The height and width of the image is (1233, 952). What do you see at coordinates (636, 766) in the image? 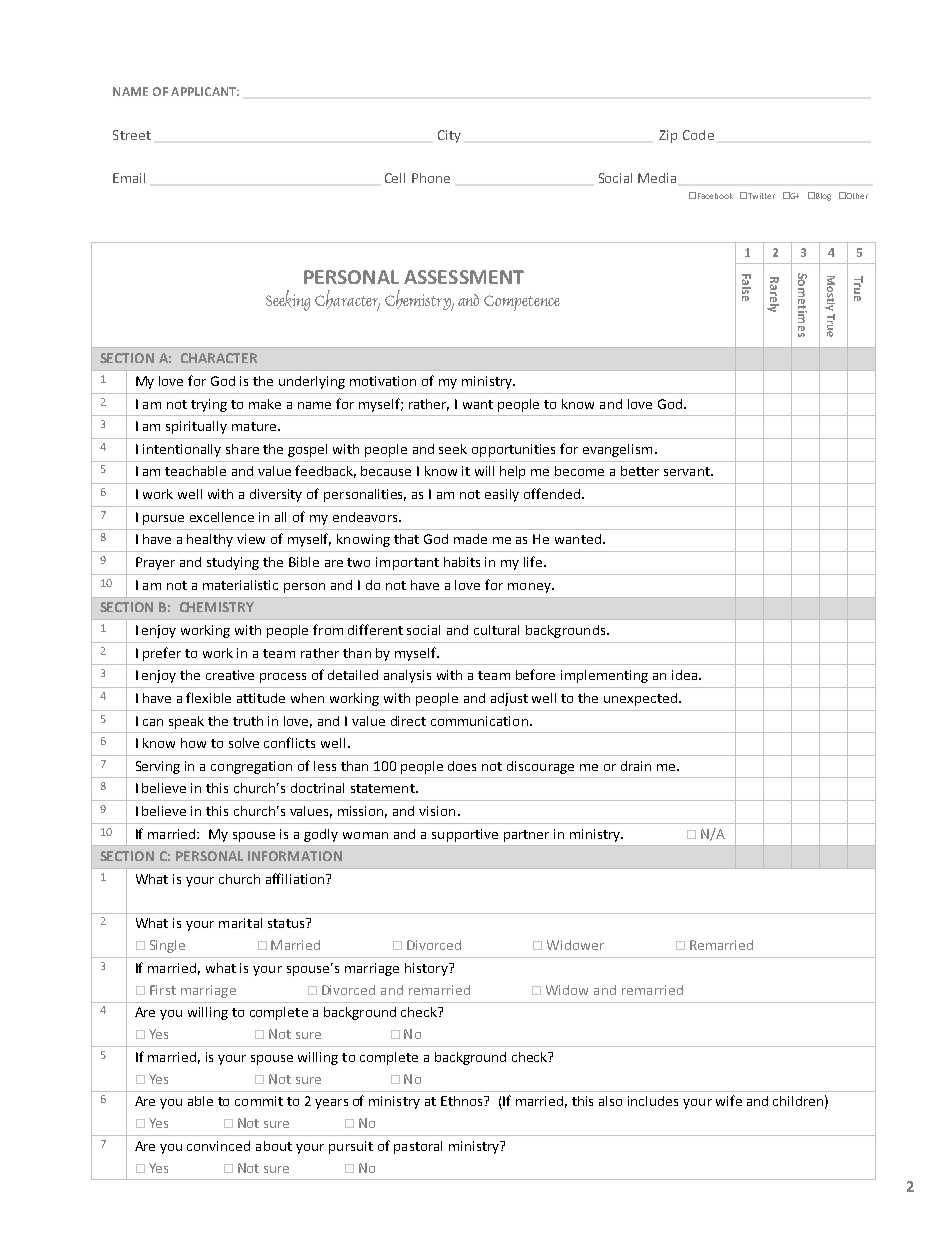
I see `drain` at bounding box center [636, 766].
